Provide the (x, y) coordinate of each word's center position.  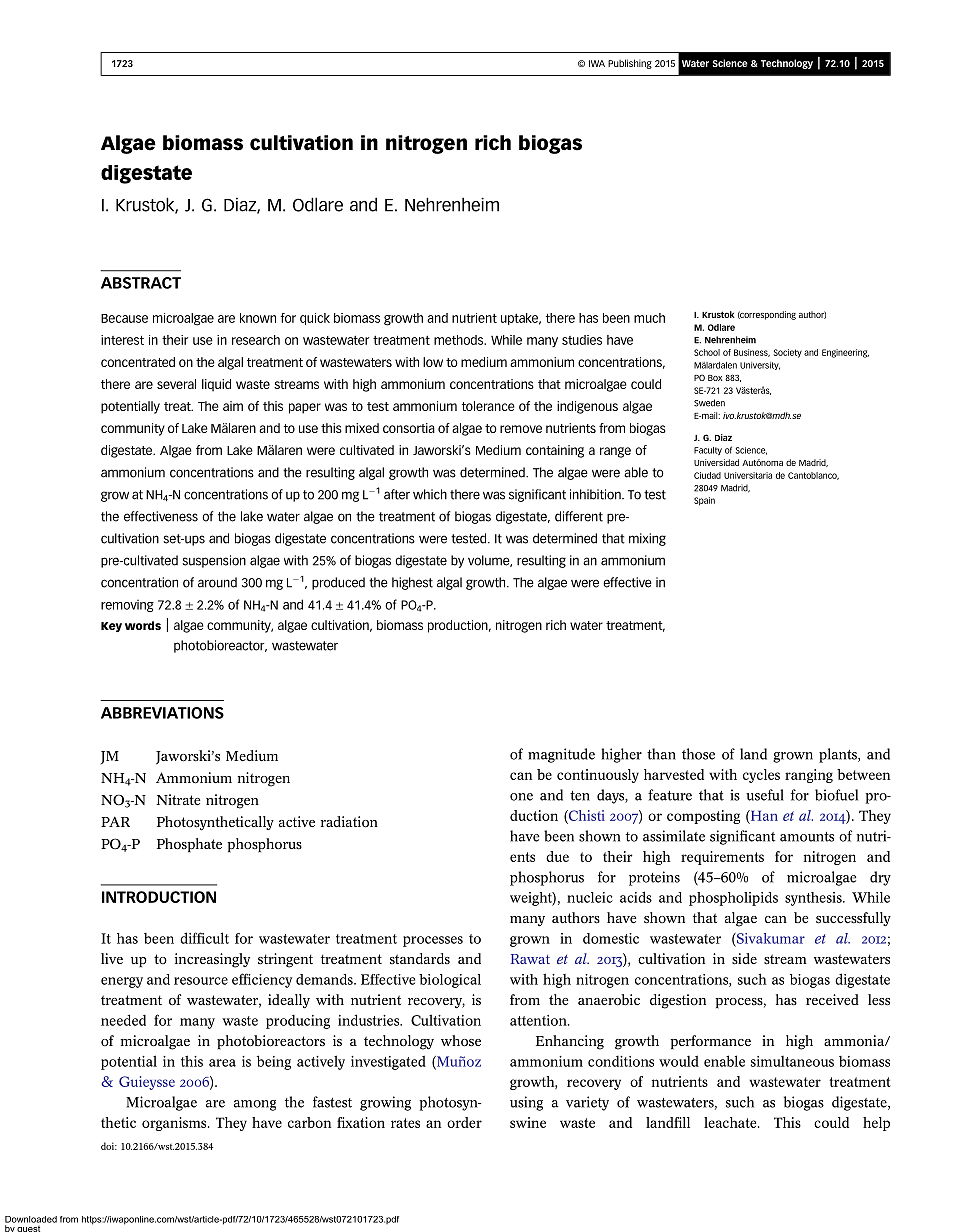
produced (338, 583)
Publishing (630, 64)
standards (420, 958)
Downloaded (31, 1219)
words (143, 625)
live (112, 958)
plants (839, 755)
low (433, 362)
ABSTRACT (141, 283)
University (760, 366)
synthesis (814, 899)
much (649, 318)
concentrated (138, 362)
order (464, 1122)
